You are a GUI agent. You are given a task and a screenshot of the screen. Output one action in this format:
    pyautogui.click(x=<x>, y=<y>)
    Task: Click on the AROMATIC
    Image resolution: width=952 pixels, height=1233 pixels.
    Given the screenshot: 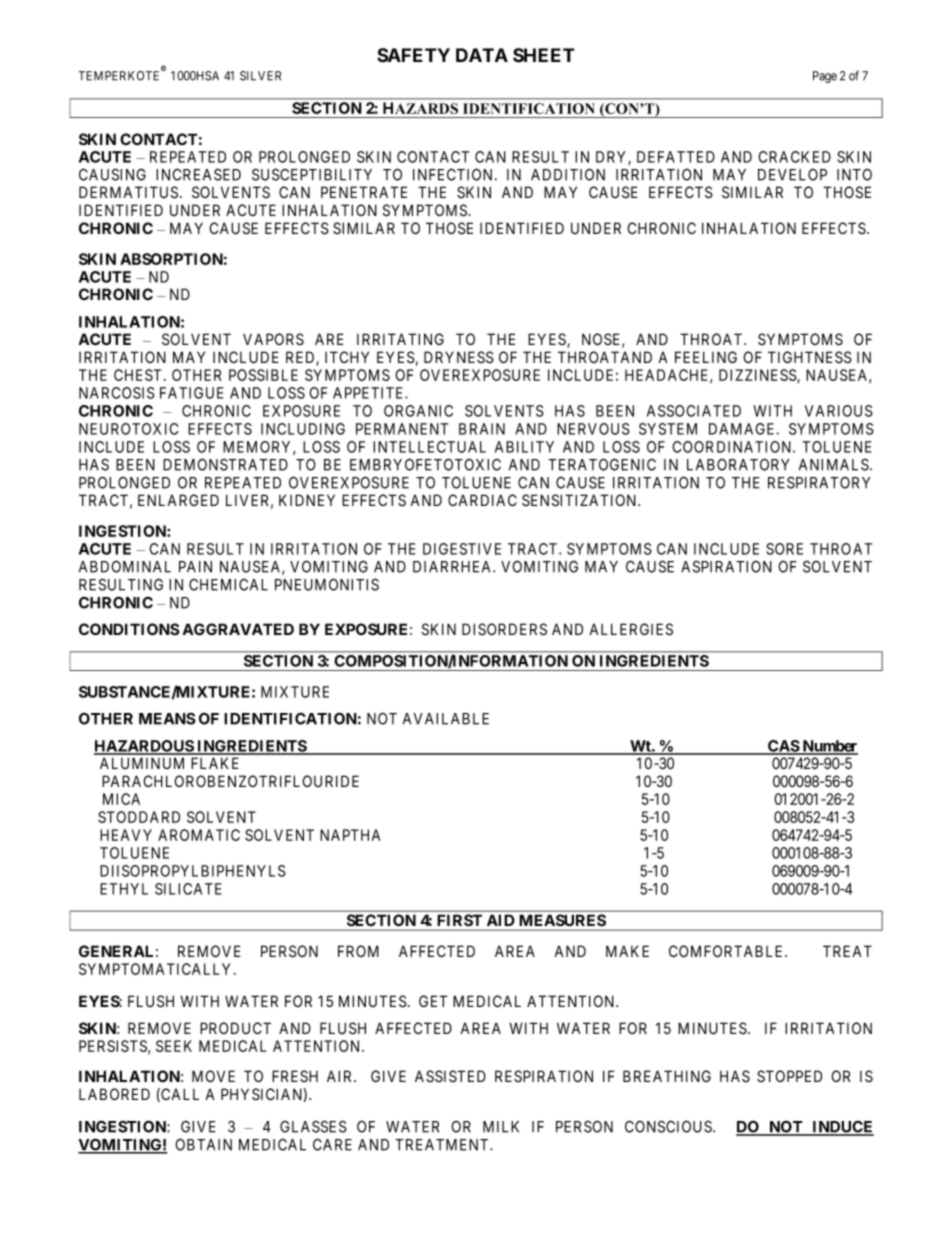 What is the action you would take?
    pyautogui.click(x=199, y=835)
